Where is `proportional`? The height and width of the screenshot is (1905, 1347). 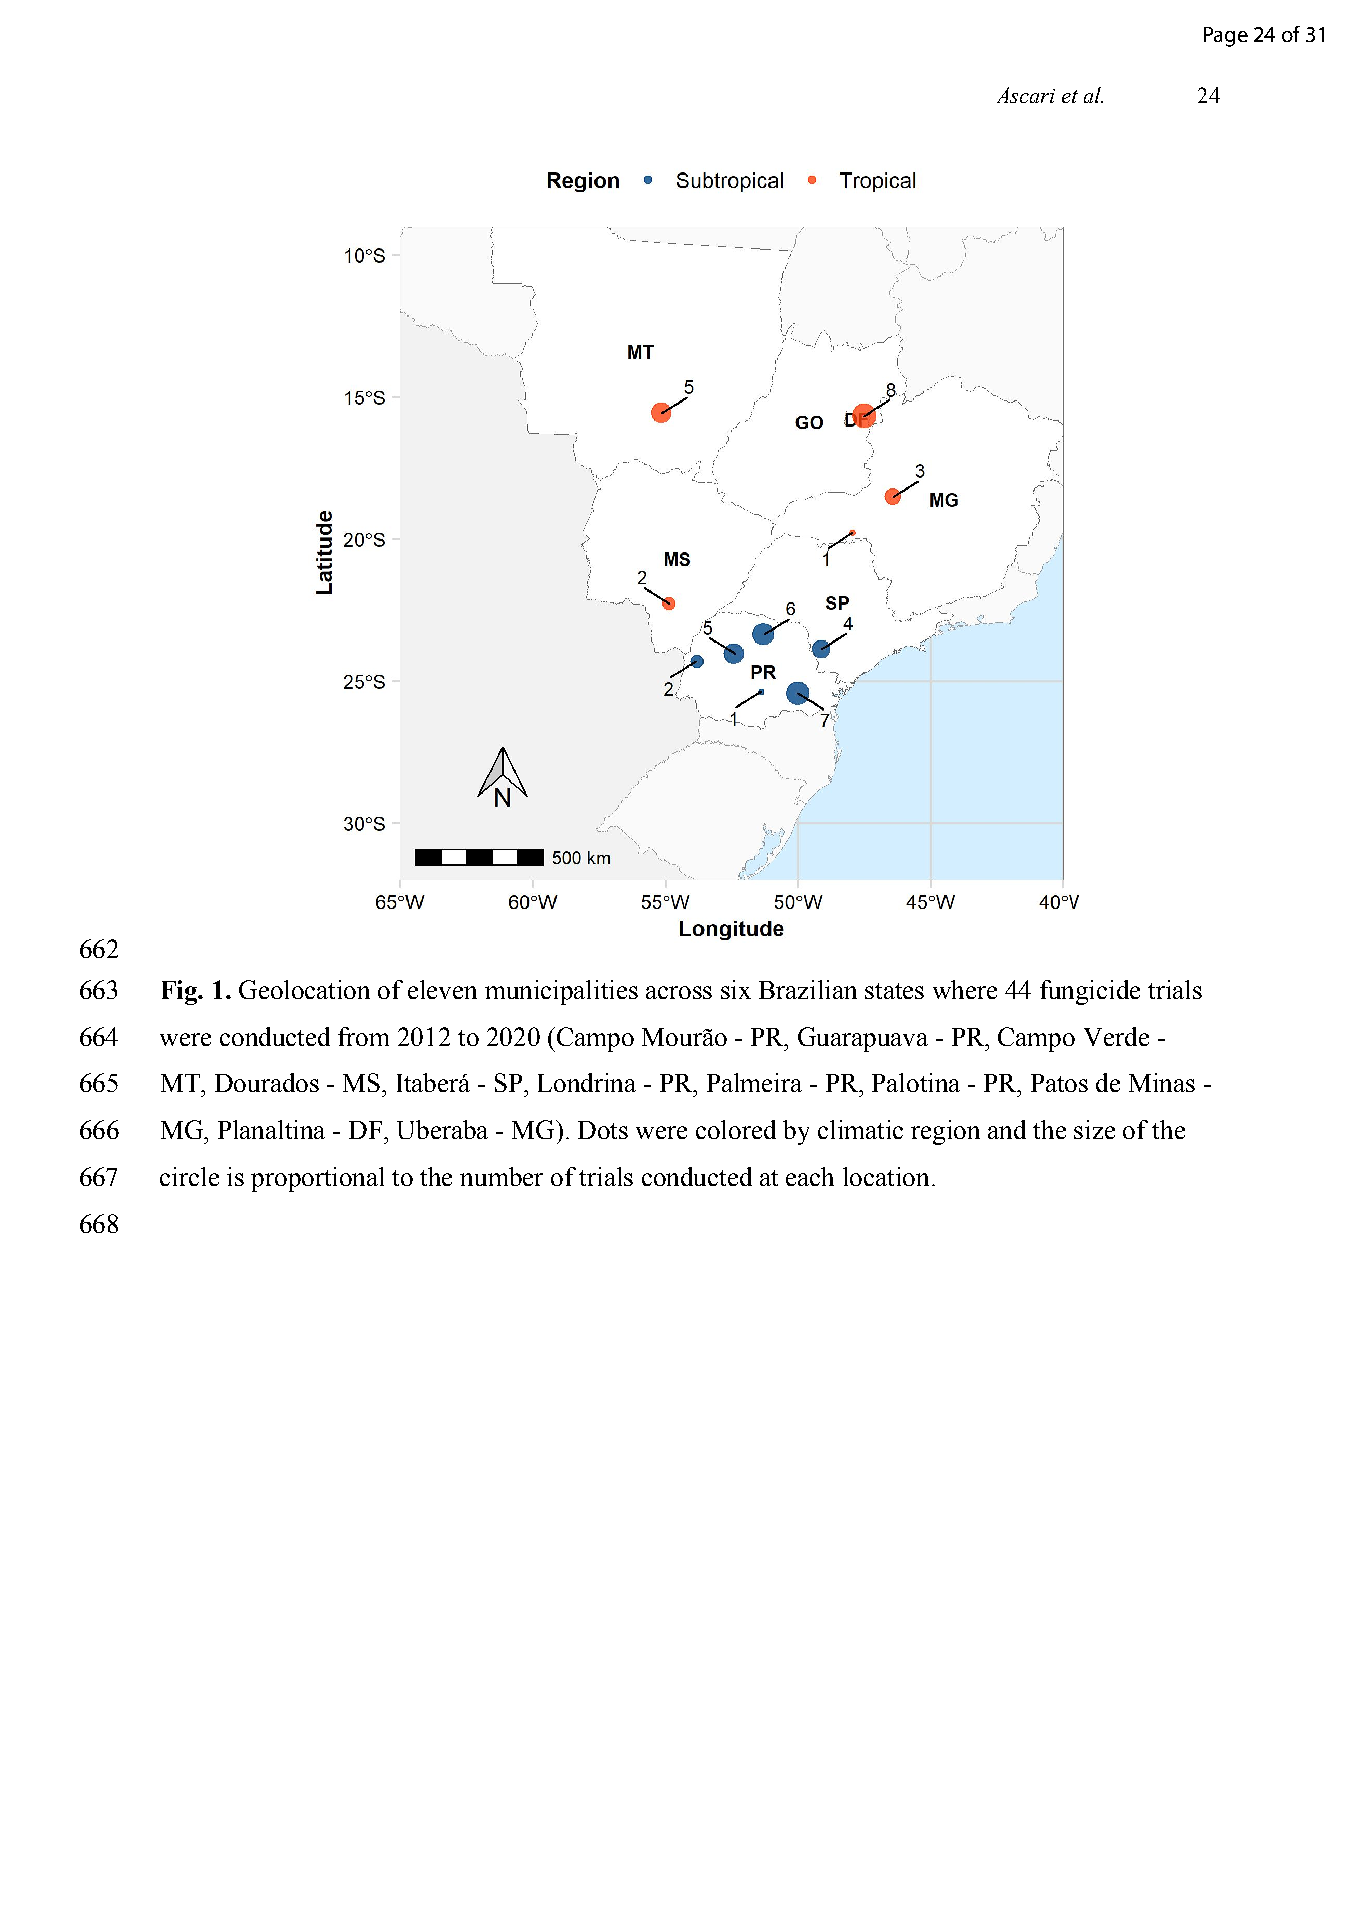
proportional is located at coordinates (317, 1179).
